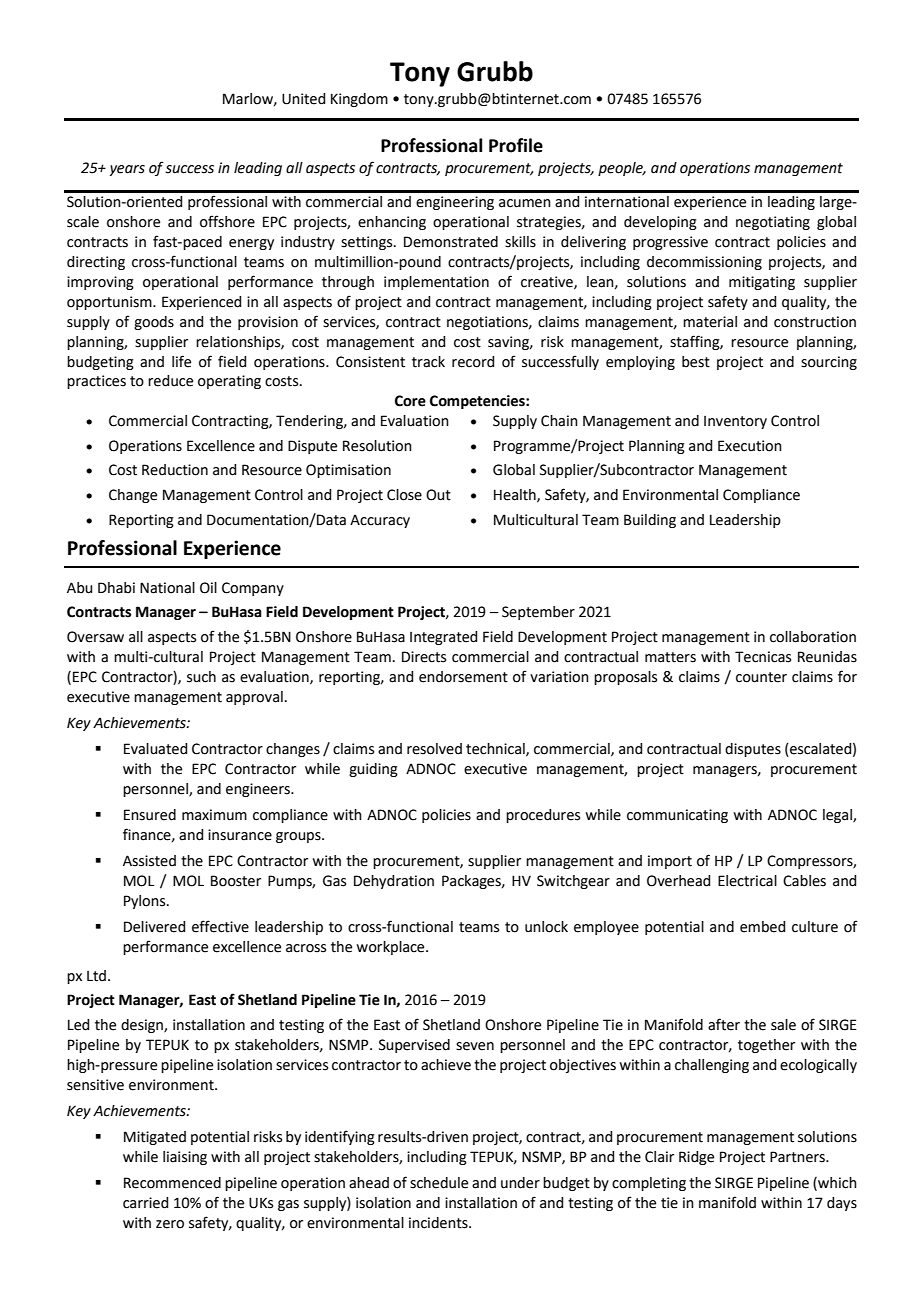 Image resolution: width=924 pixels, height=1307 pixels. I want to click on life, so click(181, 361).
